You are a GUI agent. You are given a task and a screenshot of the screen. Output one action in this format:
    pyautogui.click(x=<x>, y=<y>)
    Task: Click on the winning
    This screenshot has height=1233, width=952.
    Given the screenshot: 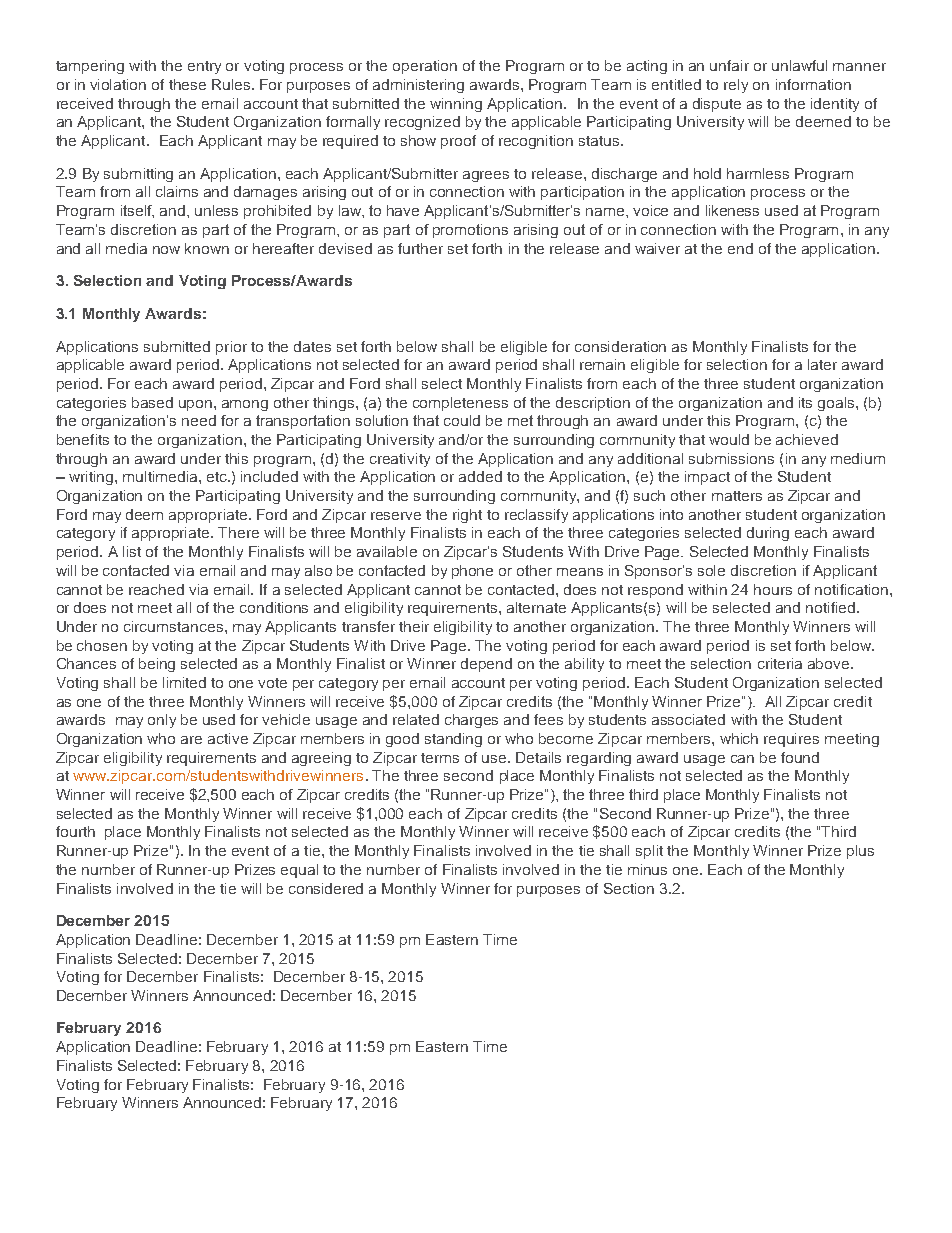 What is the action you would take?
    pyautogui.click(x=456, y=105)
